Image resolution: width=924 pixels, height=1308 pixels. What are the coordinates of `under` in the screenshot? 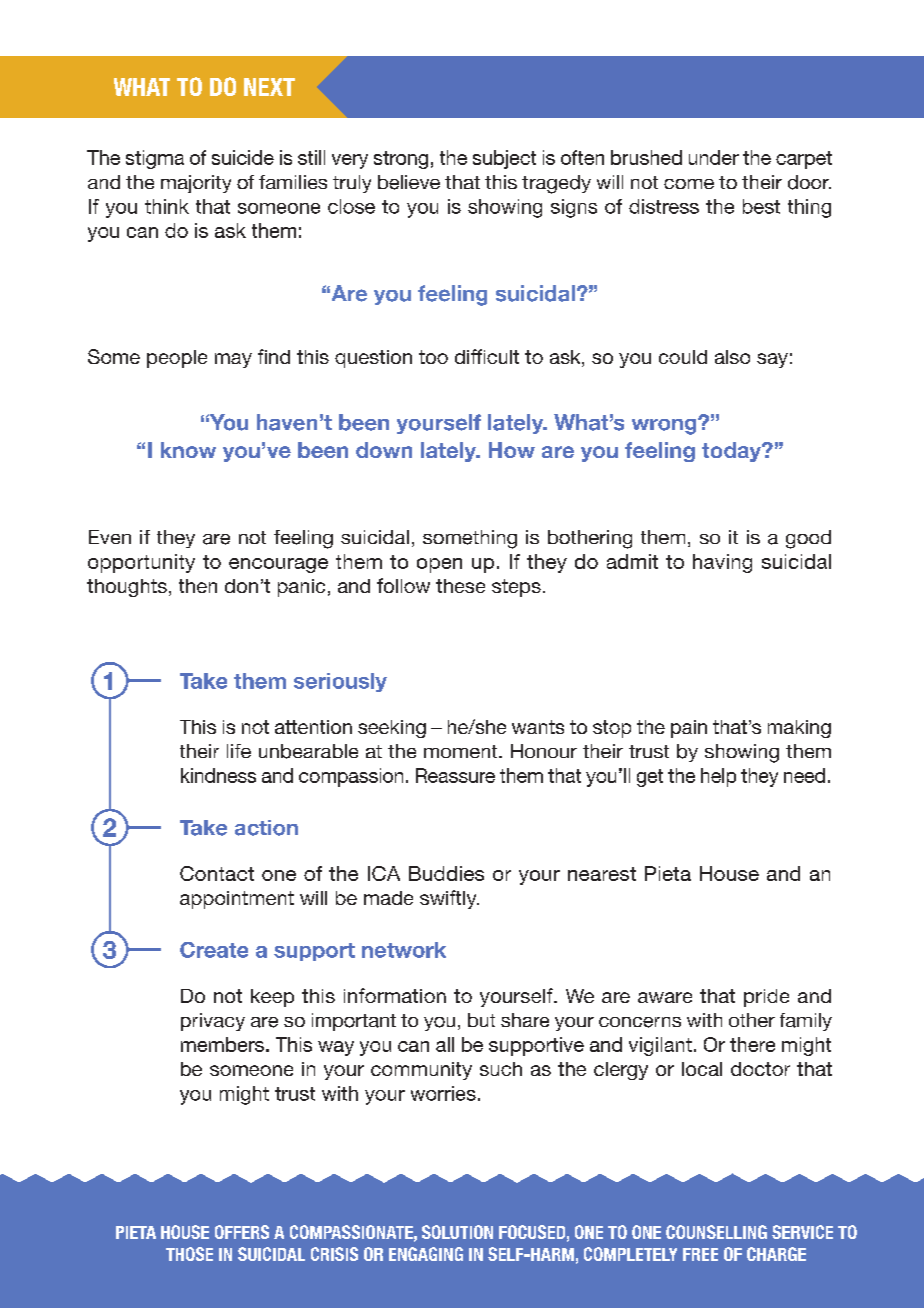 It's located at (714, 157).
